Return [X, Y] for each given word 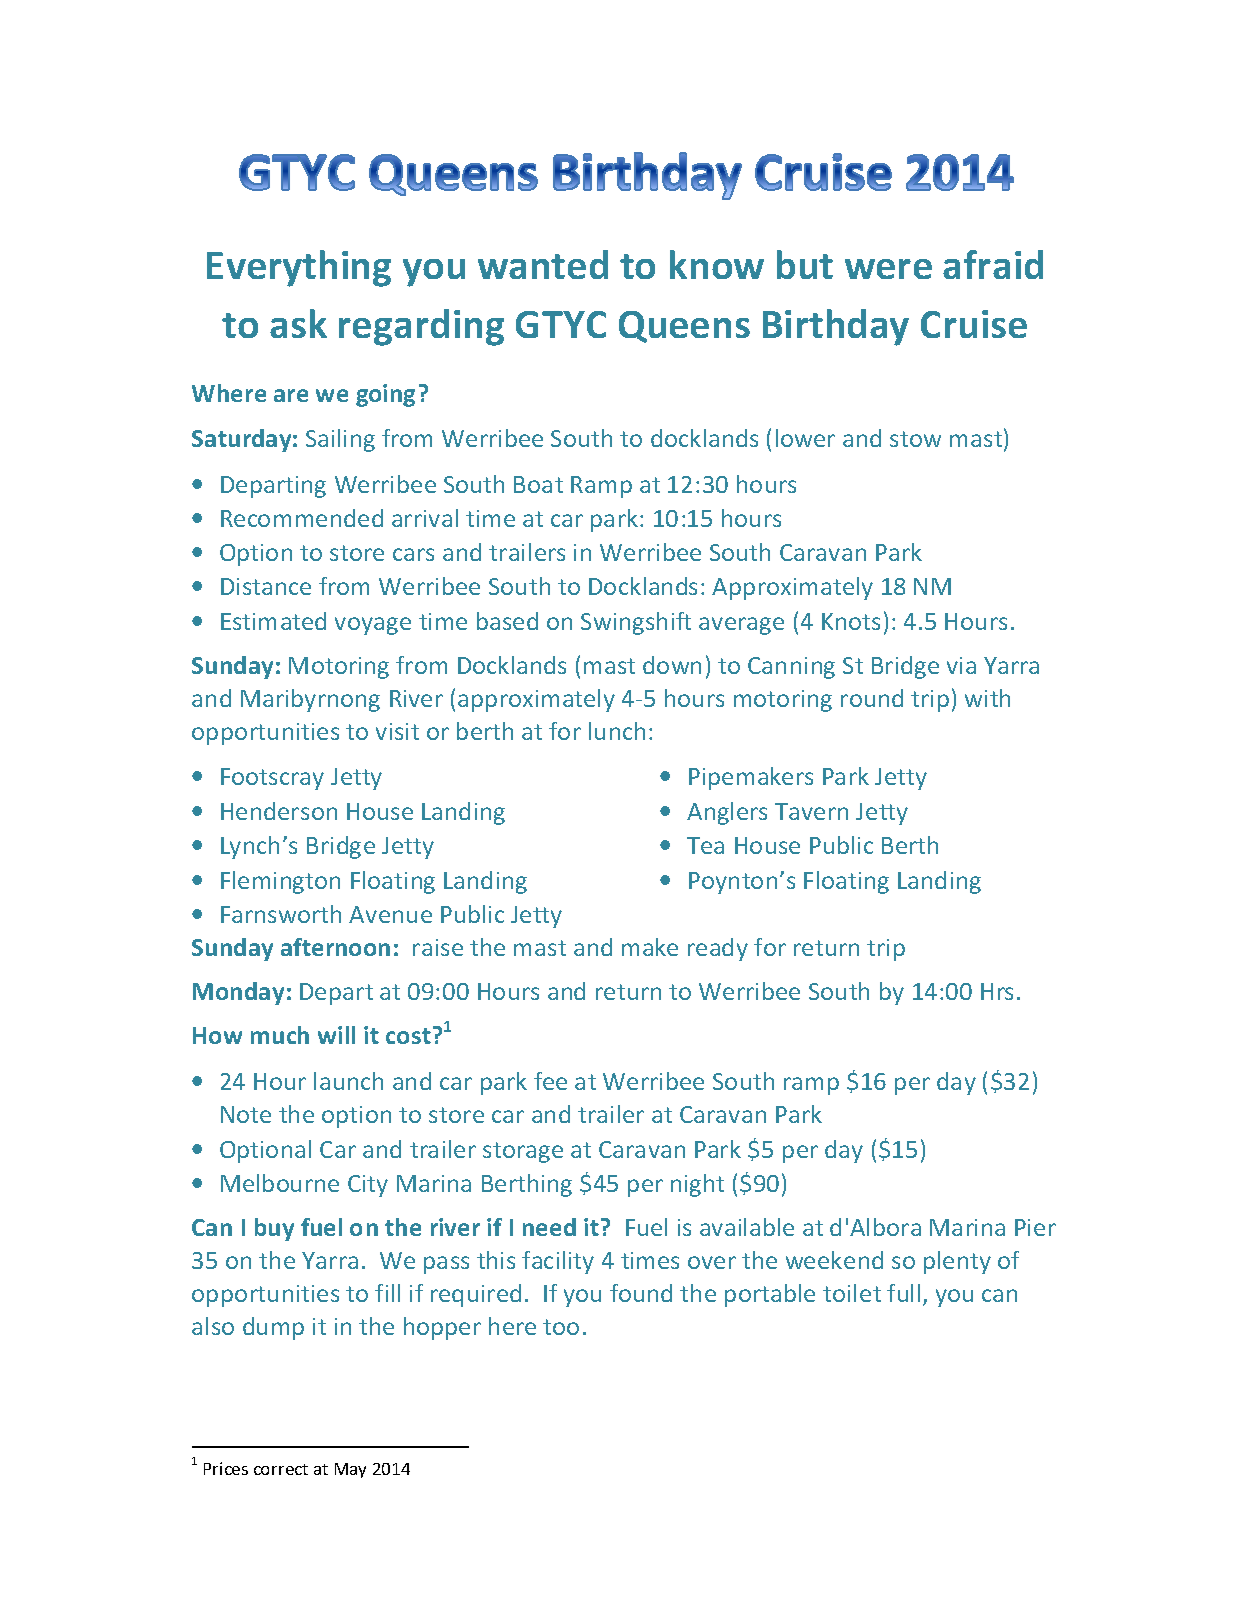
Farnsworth [281, 914]
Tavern [811, 811]
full [903, 1293]
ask [298, 323]
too [561, 1327]
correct [281, 1469]
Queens [684, 327]
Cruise [974, 324]
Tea [705, 845]
